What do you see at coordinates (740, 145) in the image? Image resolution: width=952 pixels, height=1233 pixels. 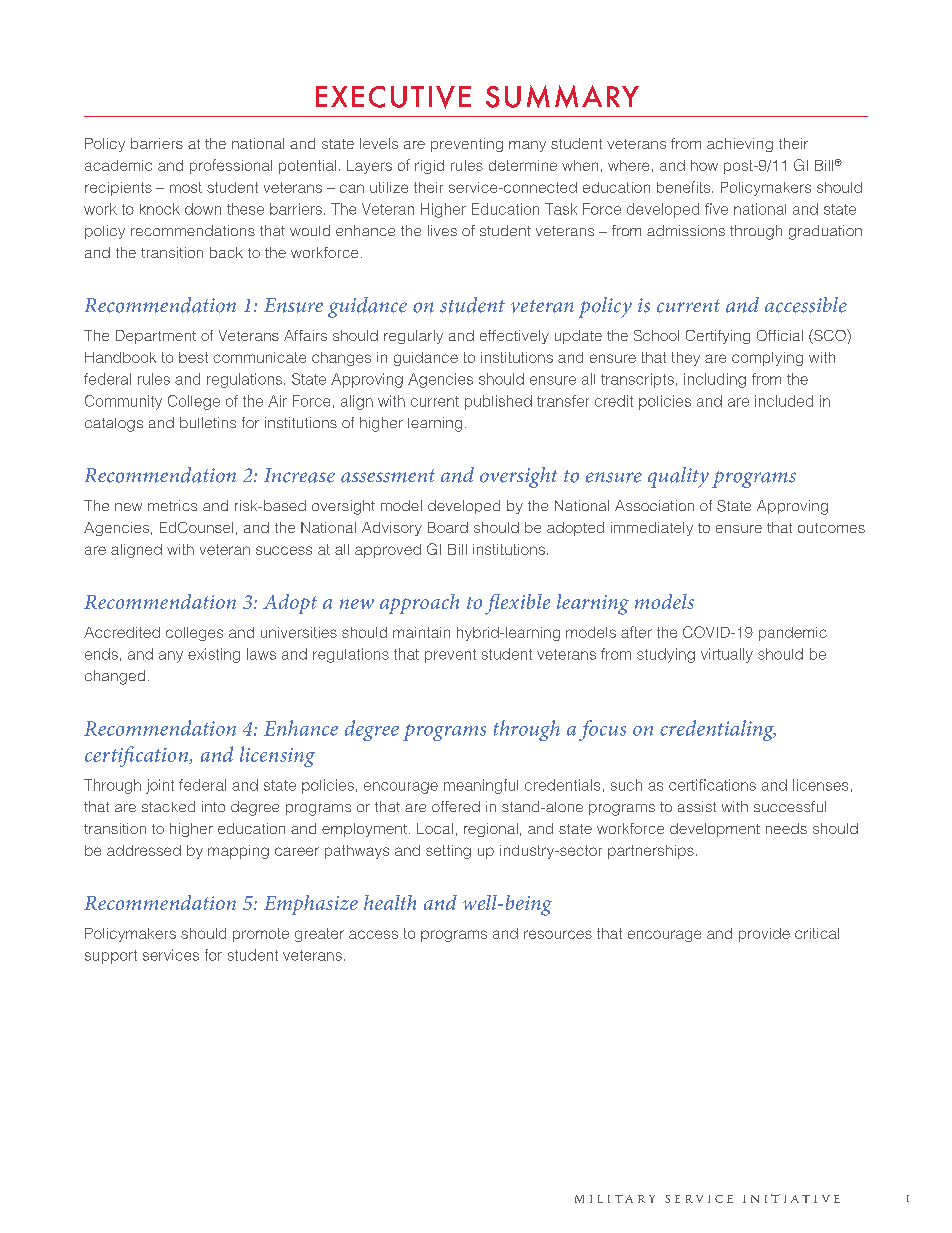 I see `achieving` at bounding box center [740, 145].
